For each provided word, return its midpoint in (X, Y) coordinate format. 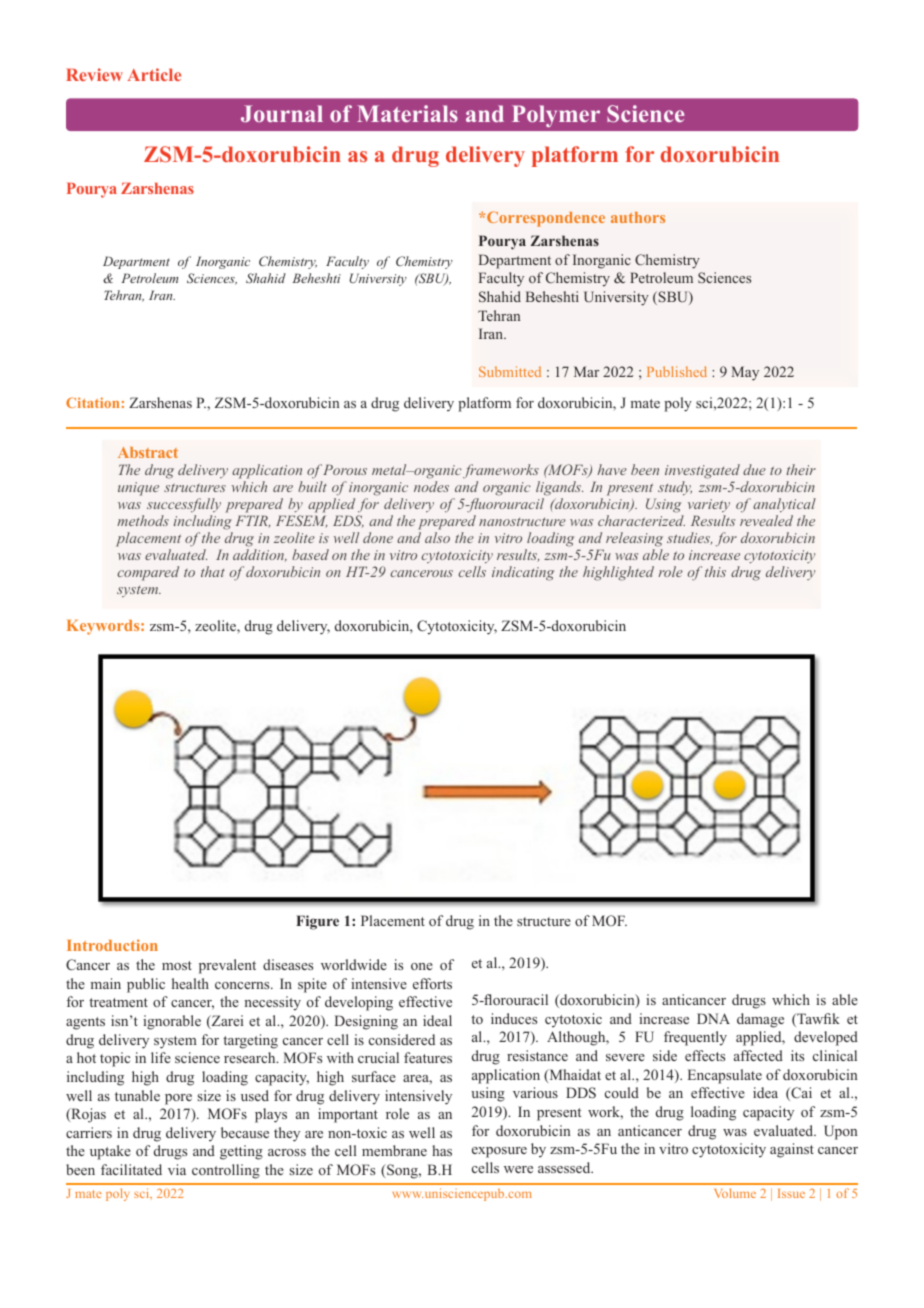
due (754, 469)
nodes (431, 486)
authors (638, 217)
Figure (317, 922)
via (177, 1169)
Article (154, 74)
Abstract (148, 452)
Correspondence (546, 219)
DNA (713, 1018)
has (442, 1150)
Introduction (112, 945)
